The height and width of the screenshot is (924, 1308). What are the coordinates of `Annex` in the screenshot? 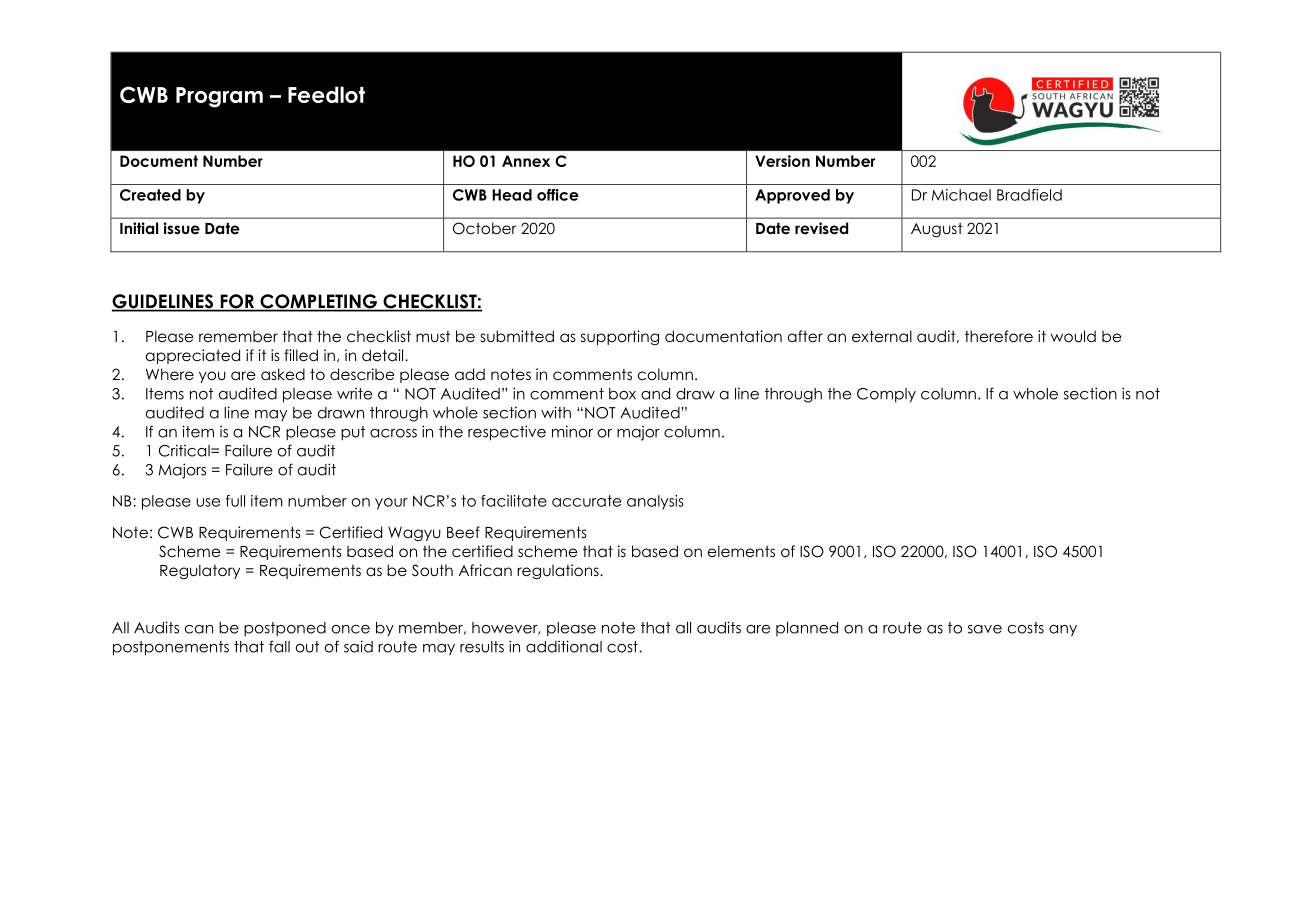 It's located at (526, 161).
